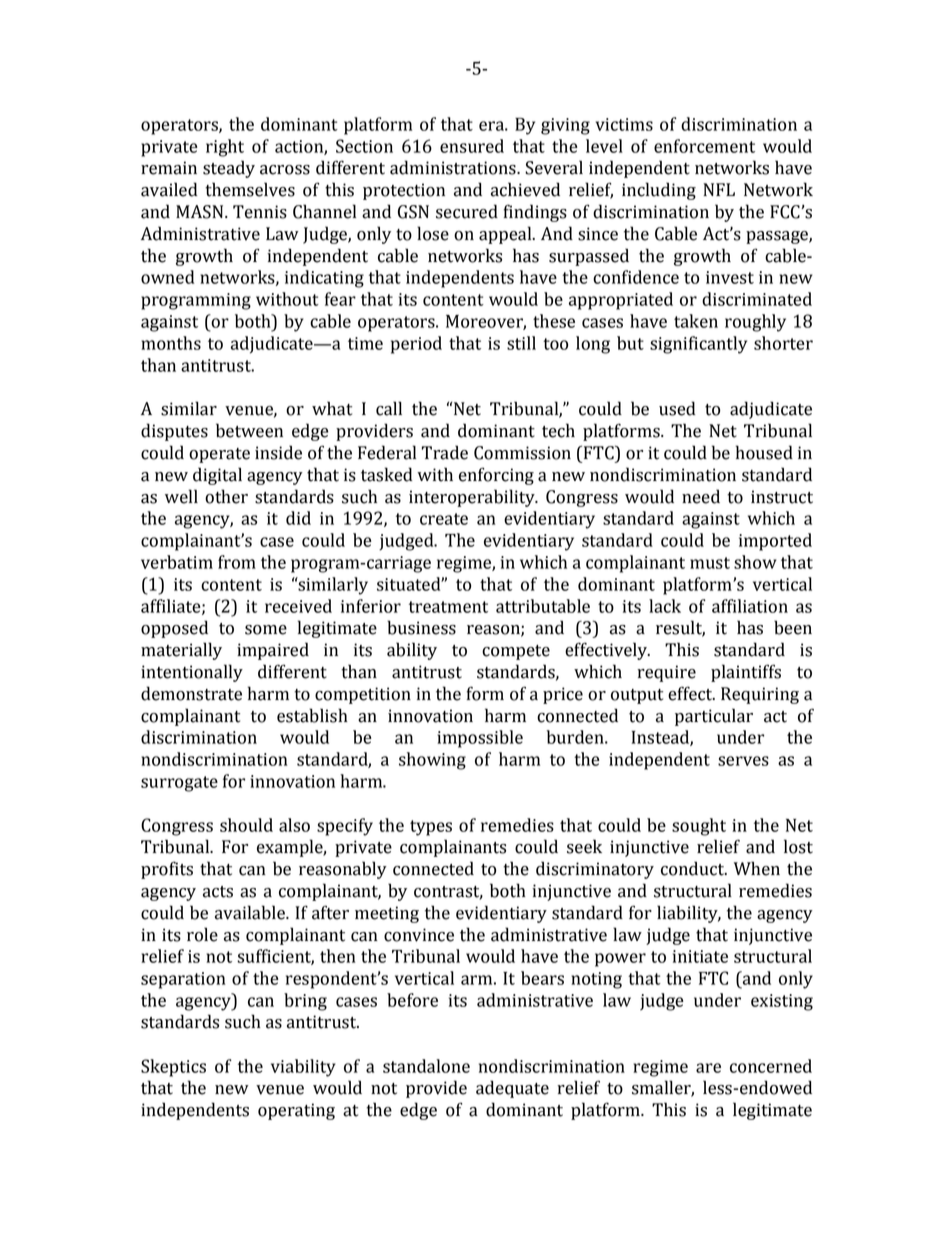 This screenshot has width=952, height=1233. What do you see at coordinates (266, 630) in the screenshot?
I see `some` at bounding box center [266, 630].
